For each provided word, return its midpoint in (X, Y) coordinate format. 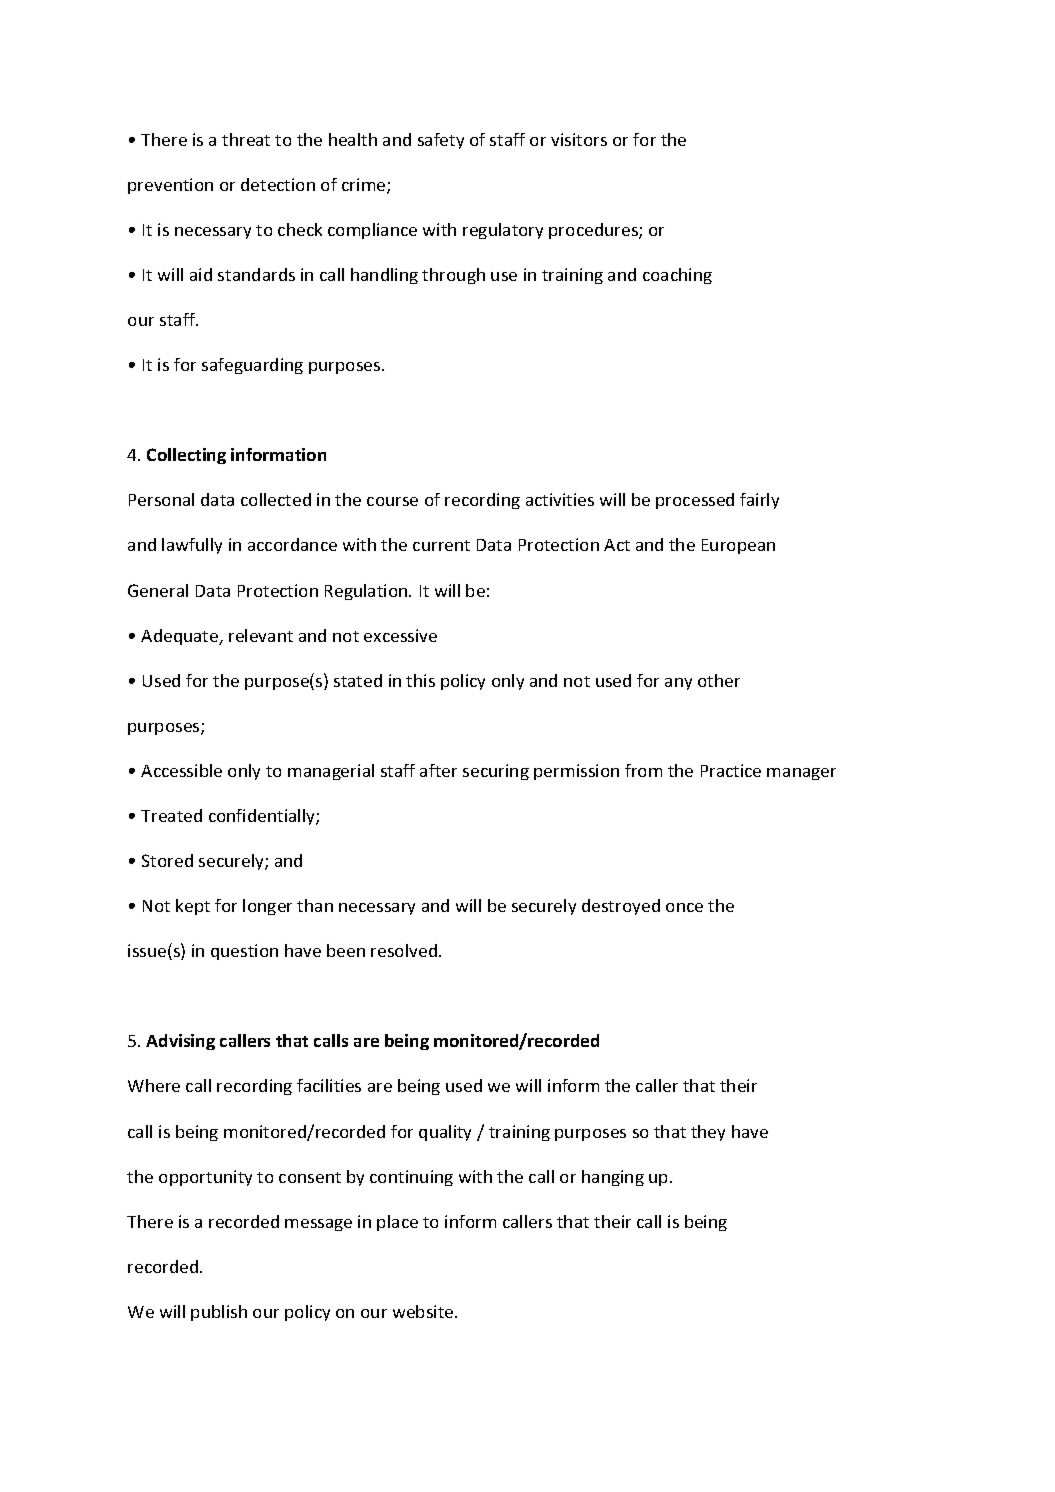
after (438, 770)
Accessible (181, 770)
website (424, 1311)
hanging (613, 1178)
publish (219, 1313)
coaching (677, 276)
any (678, 684)
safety (441, 141)
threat (246, 139)
